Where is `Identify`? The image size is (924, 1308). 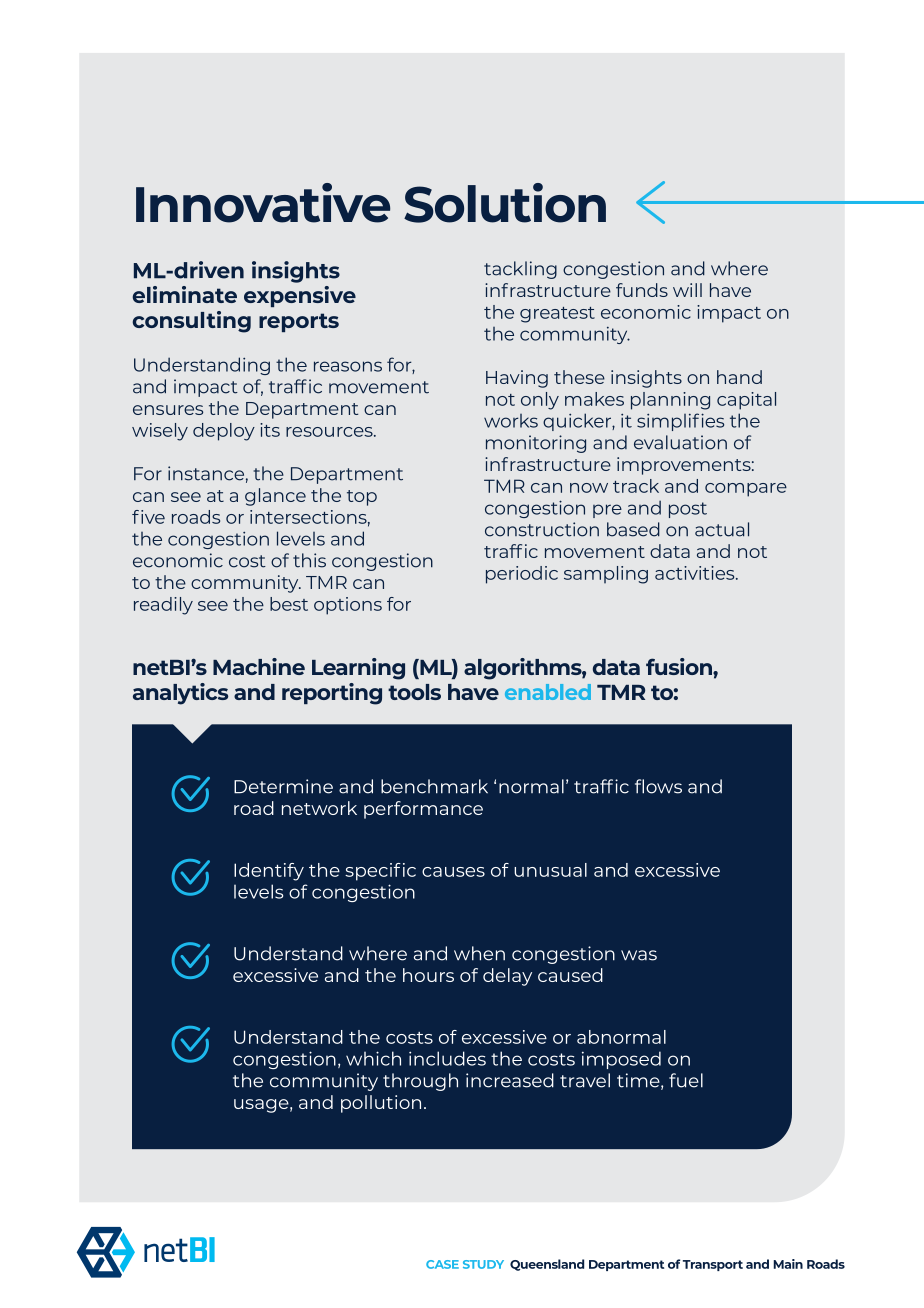
Identify is located at coordinates (269, 872).
